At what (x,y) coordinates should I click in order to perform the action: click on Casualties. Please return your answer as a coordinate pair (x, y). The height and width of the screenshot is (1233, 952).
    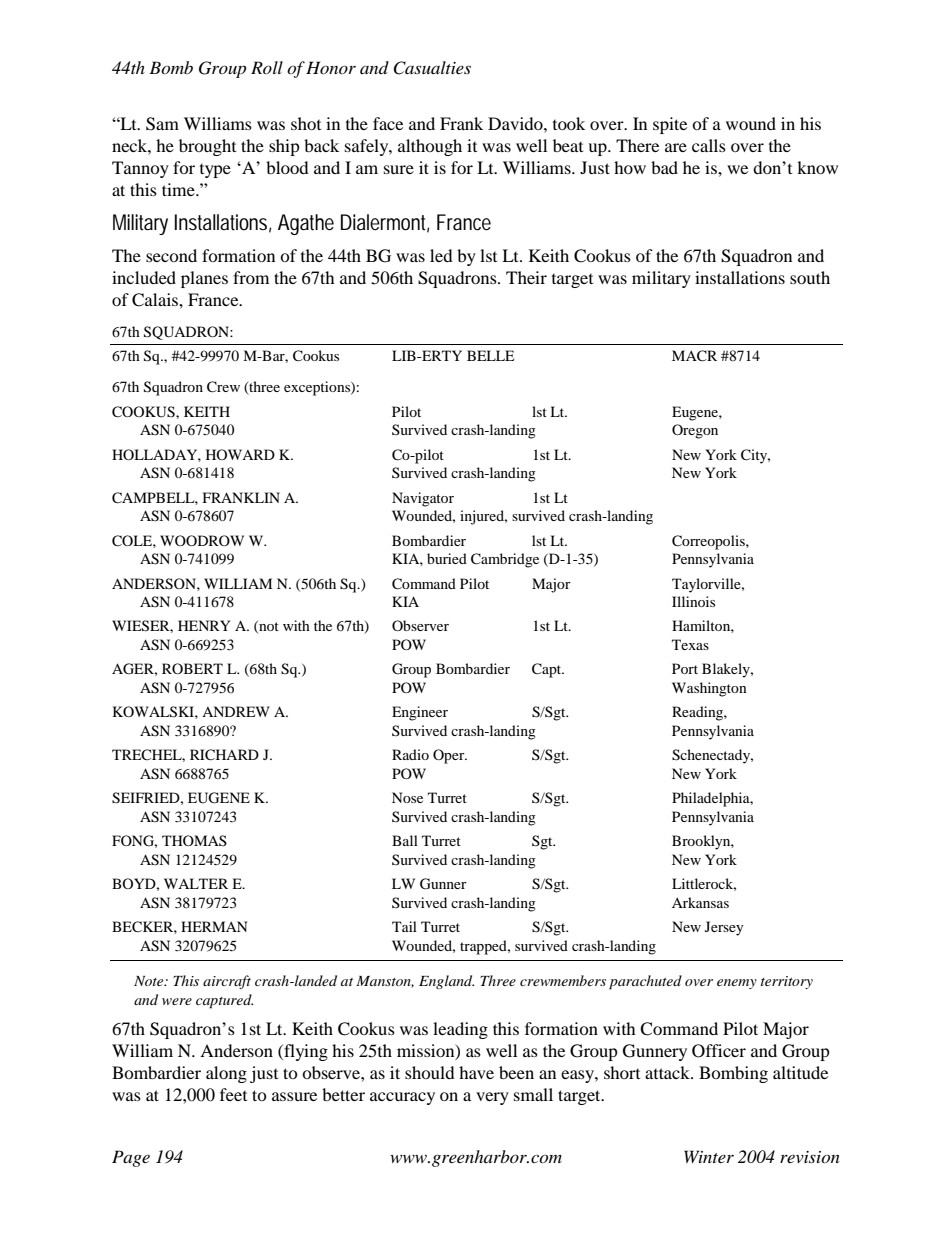
    Looking at the image, I should click on (432, 68).
